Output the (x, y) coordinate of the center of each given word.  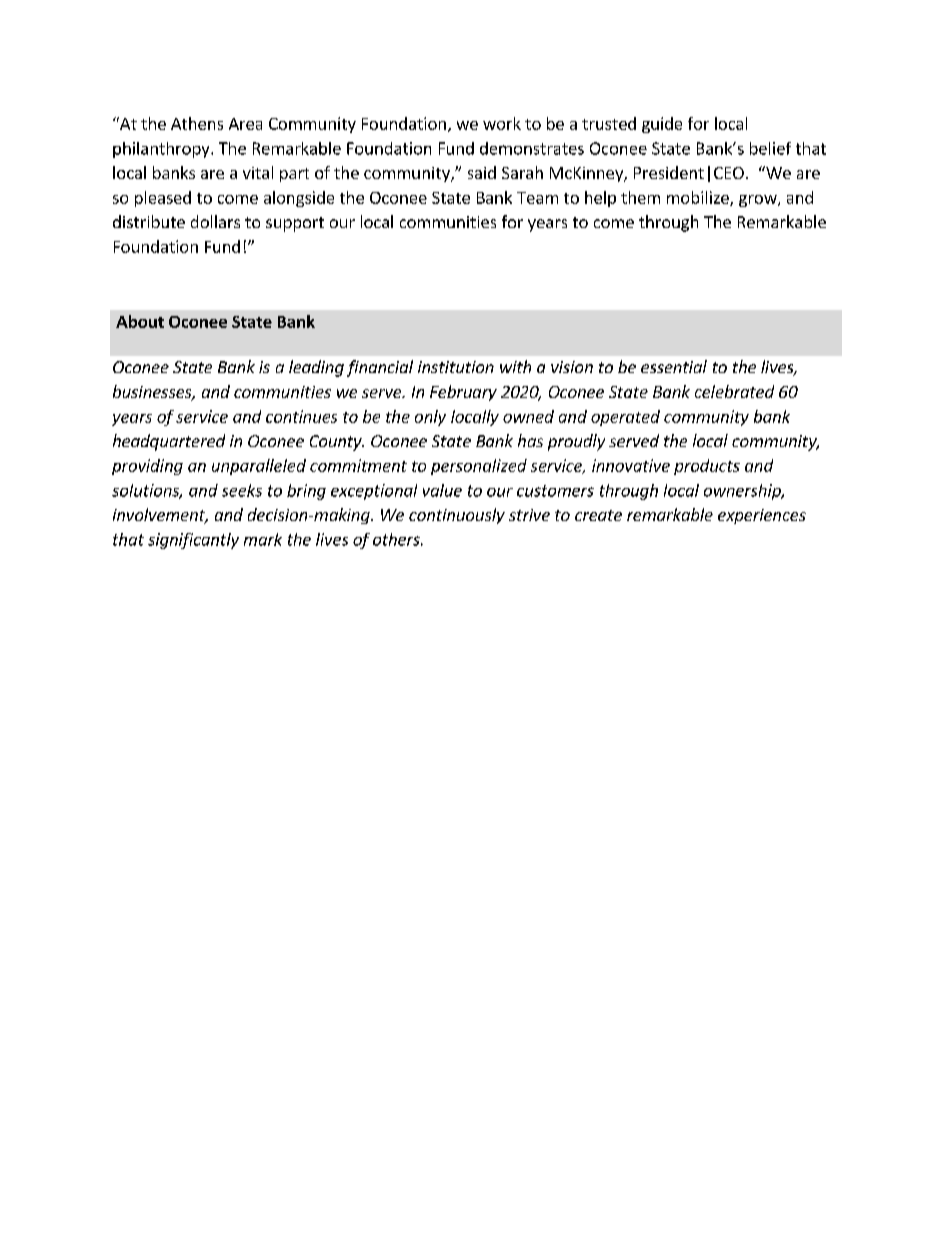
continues (301, 416)
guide (662, 125)
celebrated (734, 391)
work (502, 123)
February (463, 393)
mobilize (699, 198)
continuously (457, 516)
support (295, 224)
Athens (197, 123)
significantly (193, 541)
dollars (215, 221)
